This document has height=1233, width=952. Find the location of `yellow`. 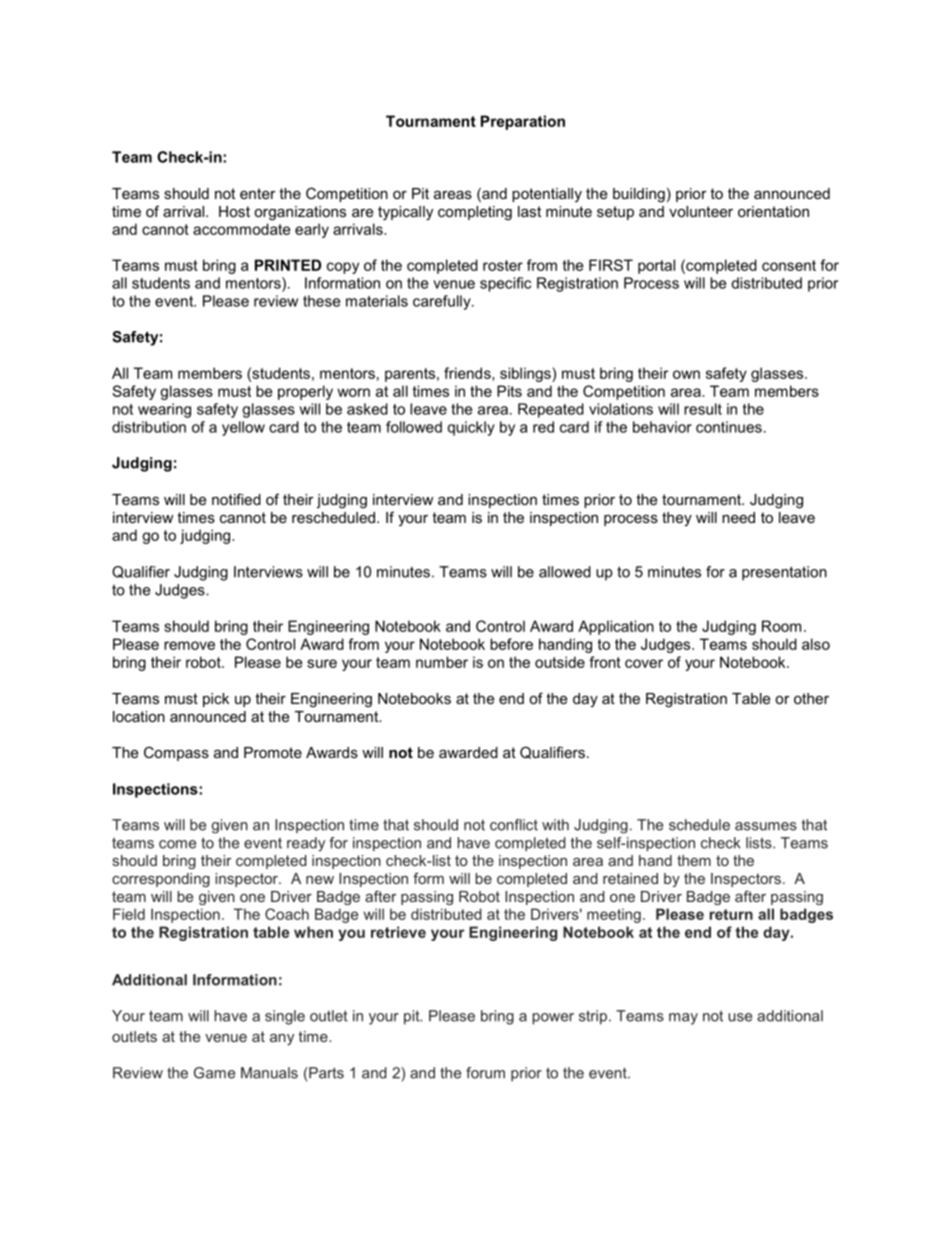

yellow is located at coordinates (243, 428).
